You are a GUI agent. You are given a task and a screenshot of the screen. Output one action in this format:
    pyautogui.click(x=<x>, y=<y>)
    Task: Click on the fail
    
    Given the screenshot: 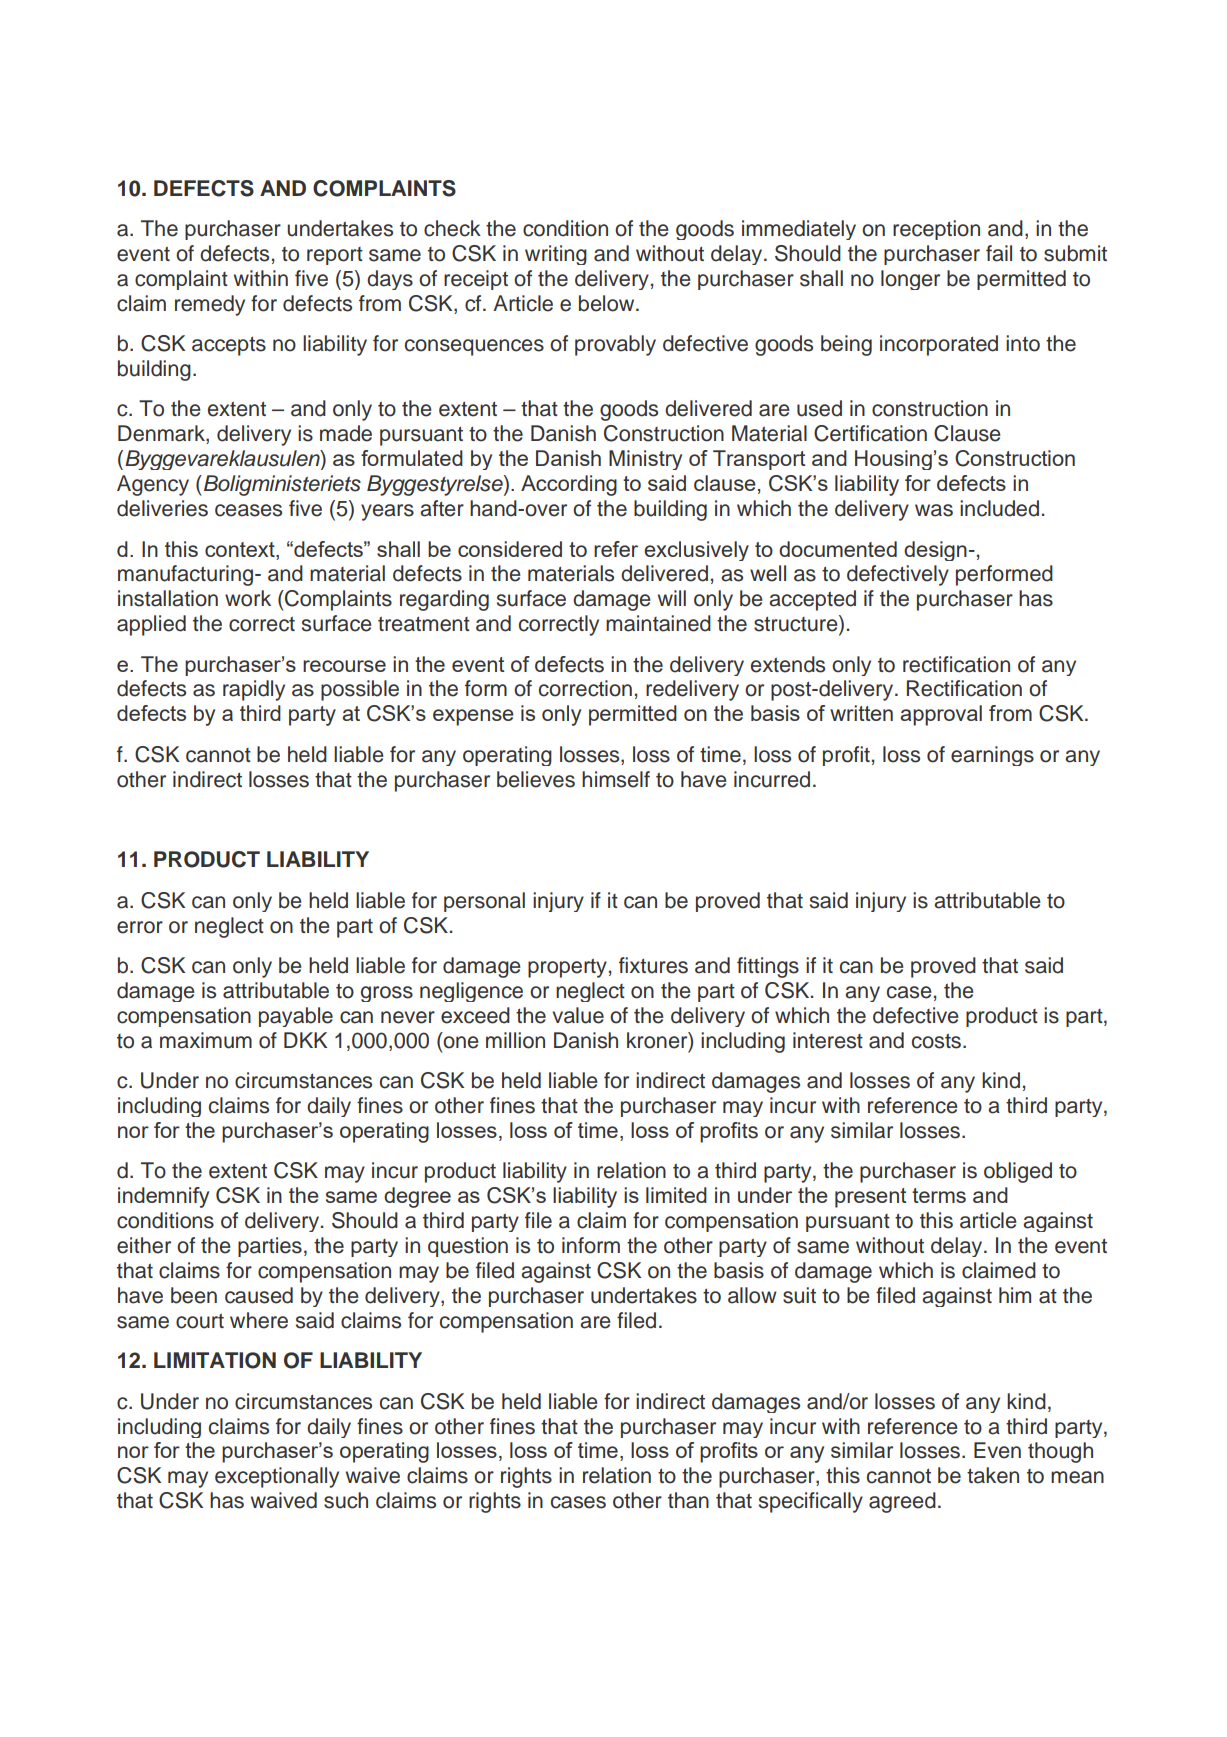 What is the action you would take?
    pyautogui.click(x=999, y=253)
